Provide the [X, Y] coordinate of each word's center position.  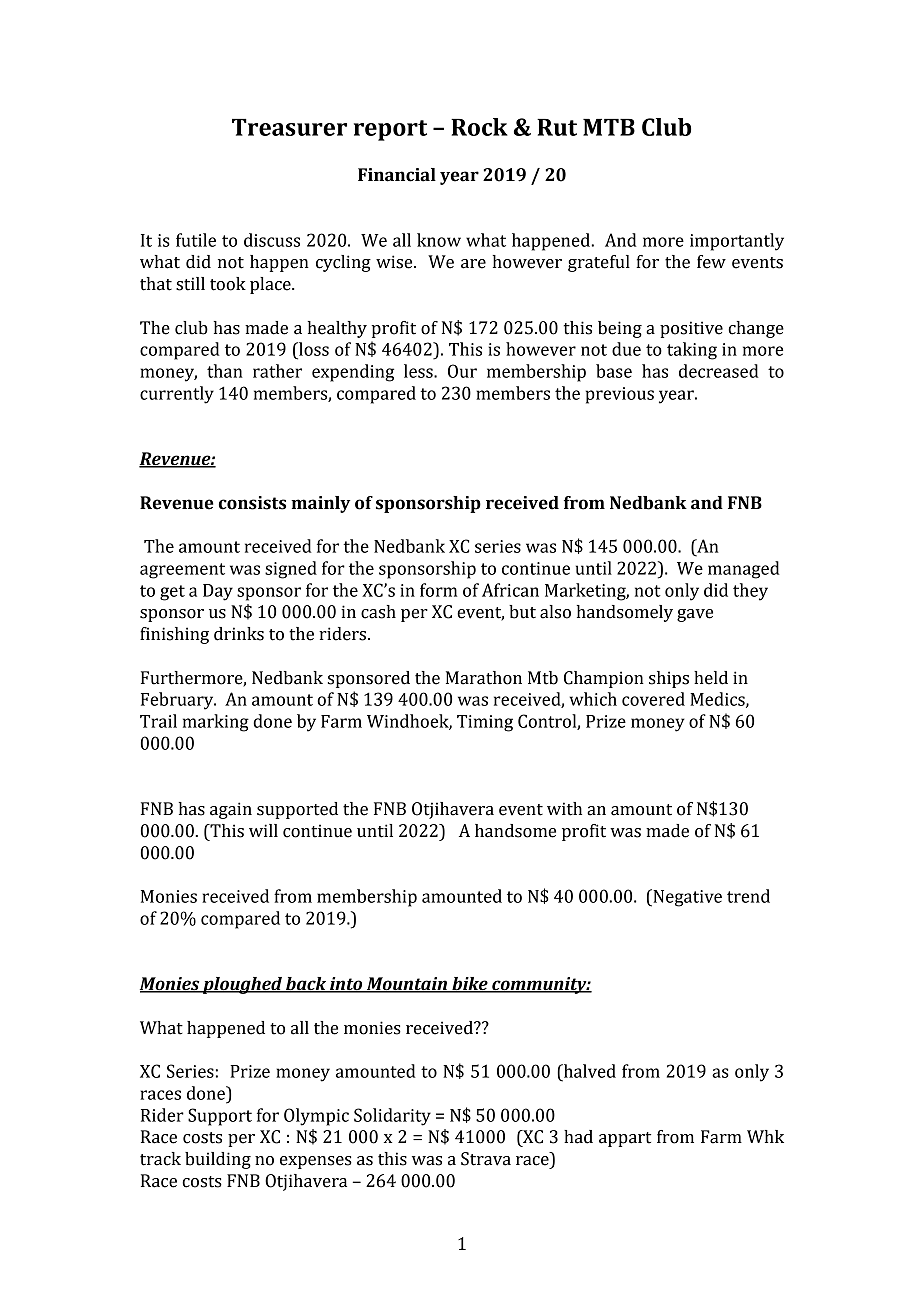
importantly [737, 242]
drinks [239, 634]
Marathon [484, 678]
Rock [479, 127]
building [218, 1160]
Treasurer [289, 127]
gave [695, 615]
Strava [486, 1159]
